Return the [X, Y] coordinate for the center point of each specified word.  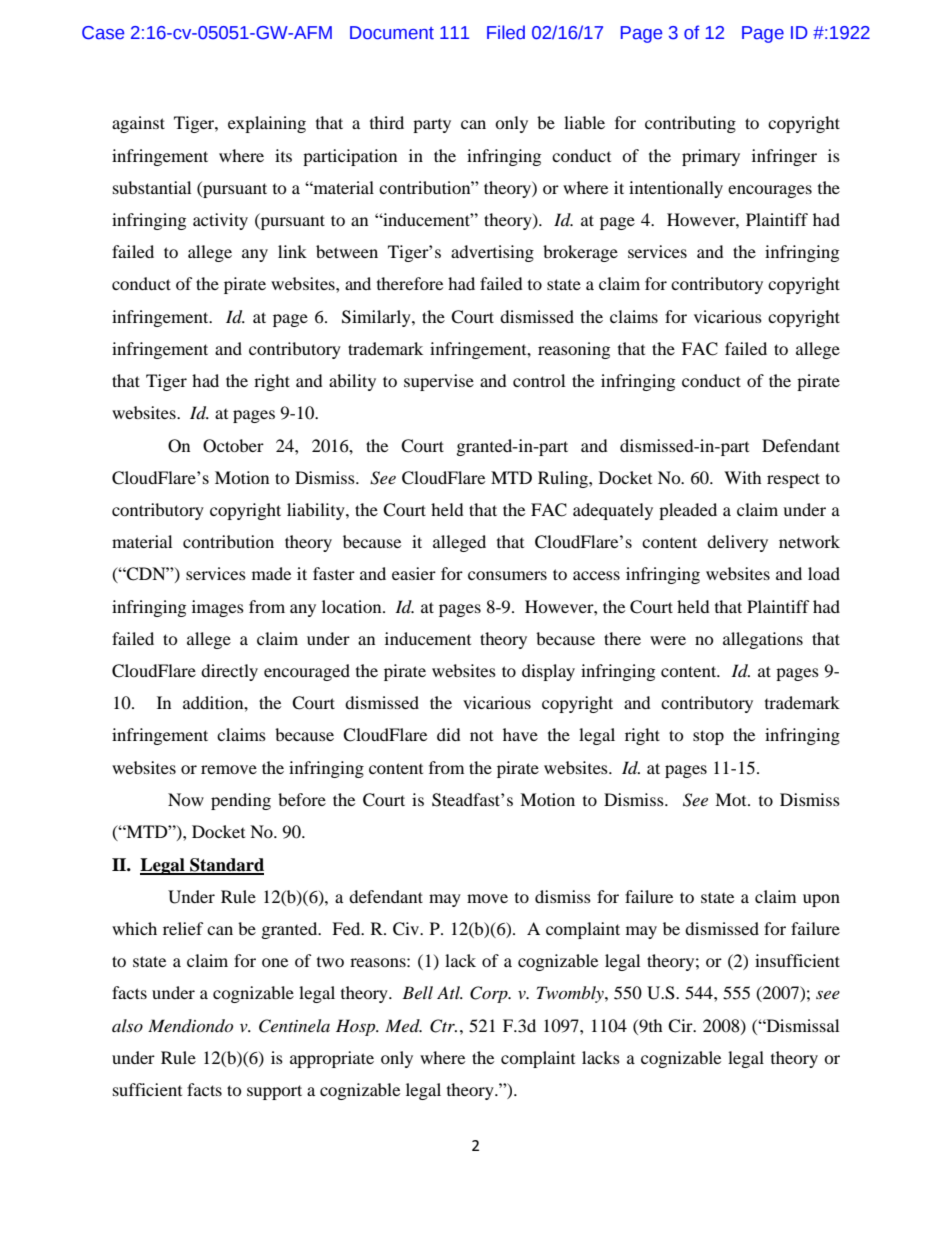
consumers [507, 575]
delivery [737, 543]
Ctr [443, 1026]
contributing [690, 124]
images [218, 608]
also [127, 1025]
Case [103, 33]
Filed [506, 32]
